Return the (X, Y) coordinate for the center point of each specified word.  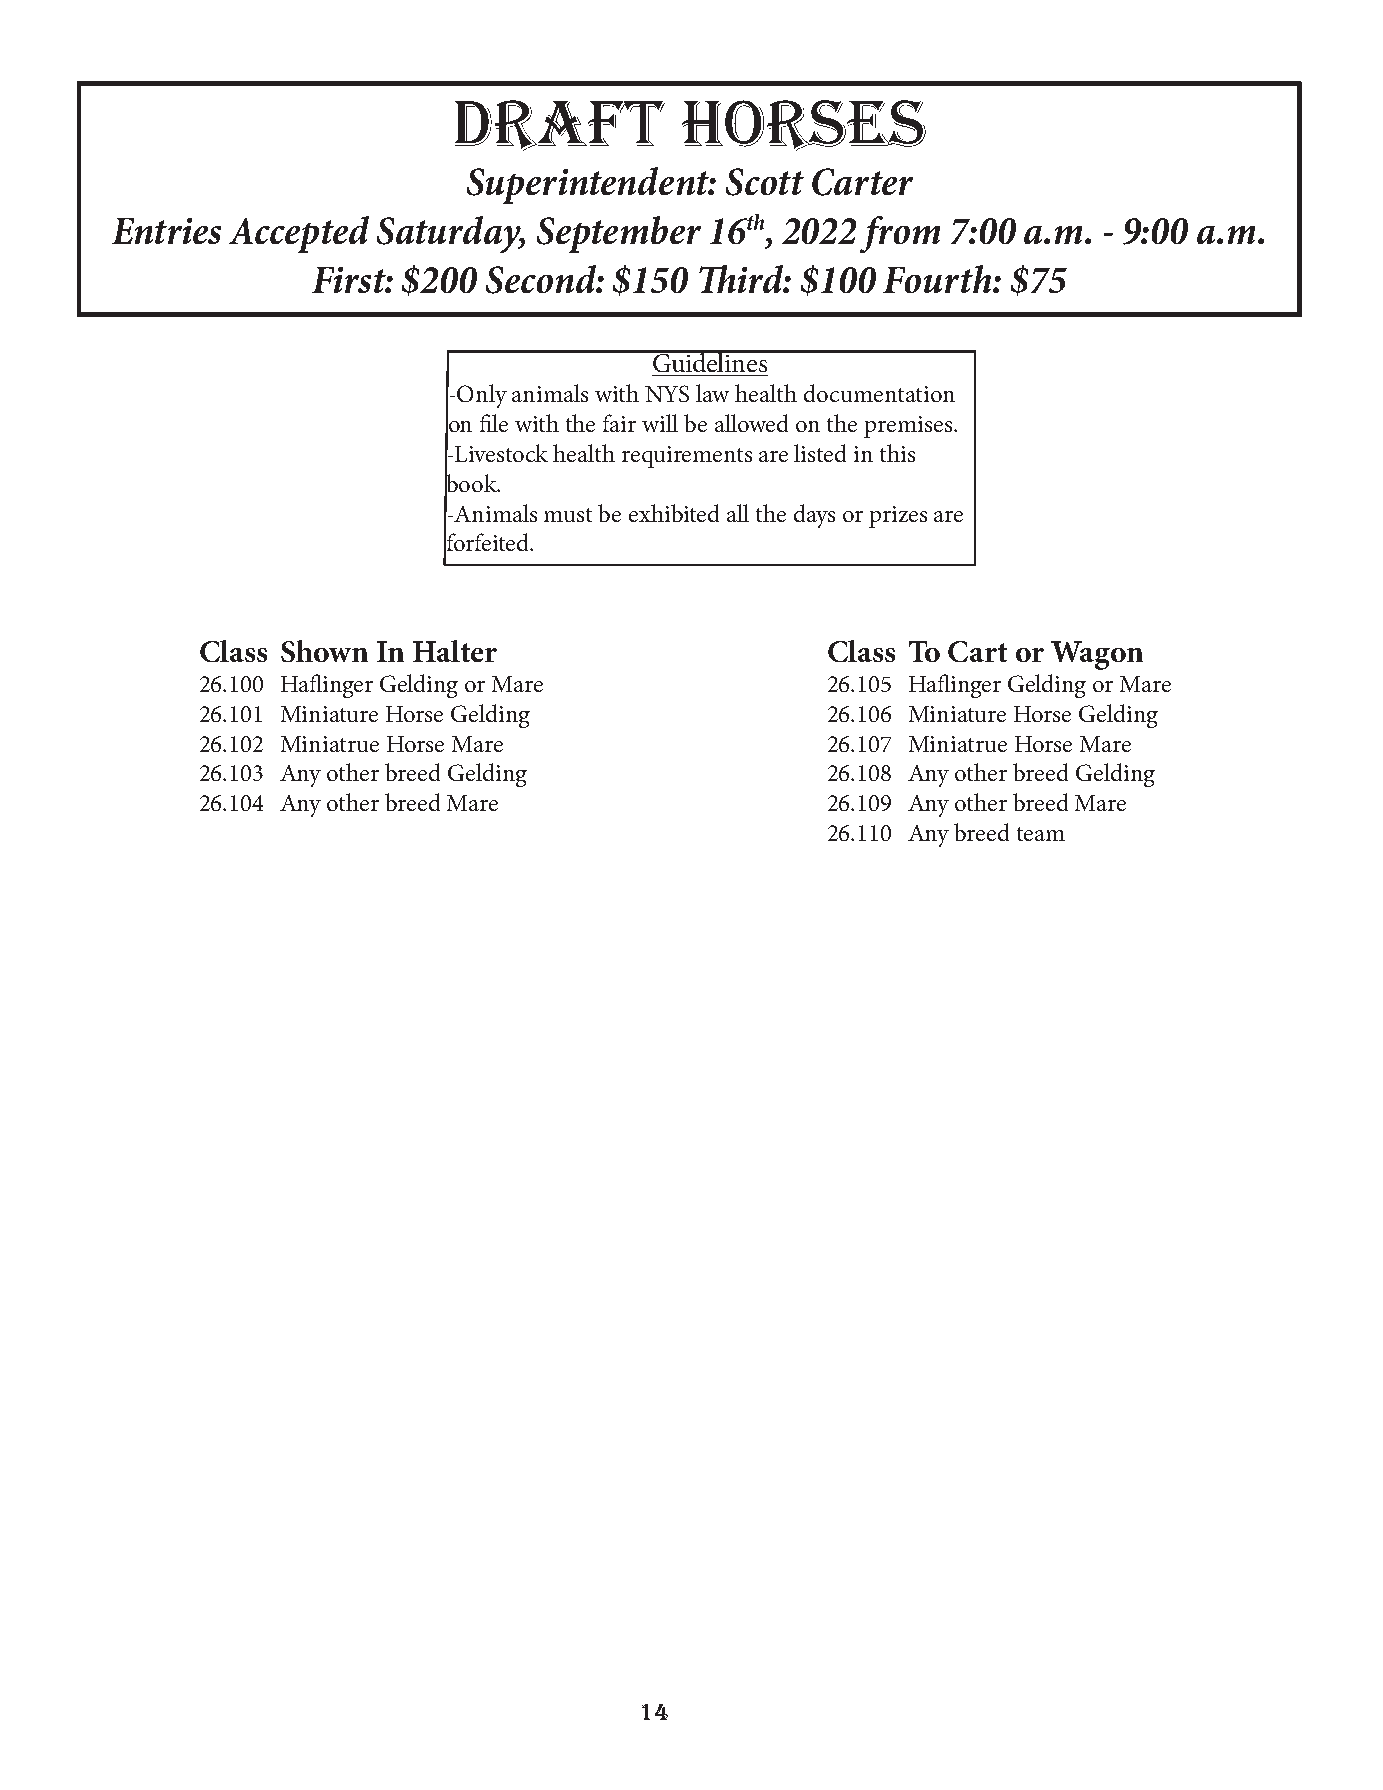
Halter (455, 651)
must (568, 515)
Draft (560, 125)
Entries (166, 231)
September (619, 234)
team (1041, 834)
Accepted (299, 234)
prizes (898, 517)
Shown (324, 651)
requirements (687, 457)
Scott (765, 182)
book (472, 483)
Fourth (938, 279)
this (897, 453)
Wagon (1097, 655)
